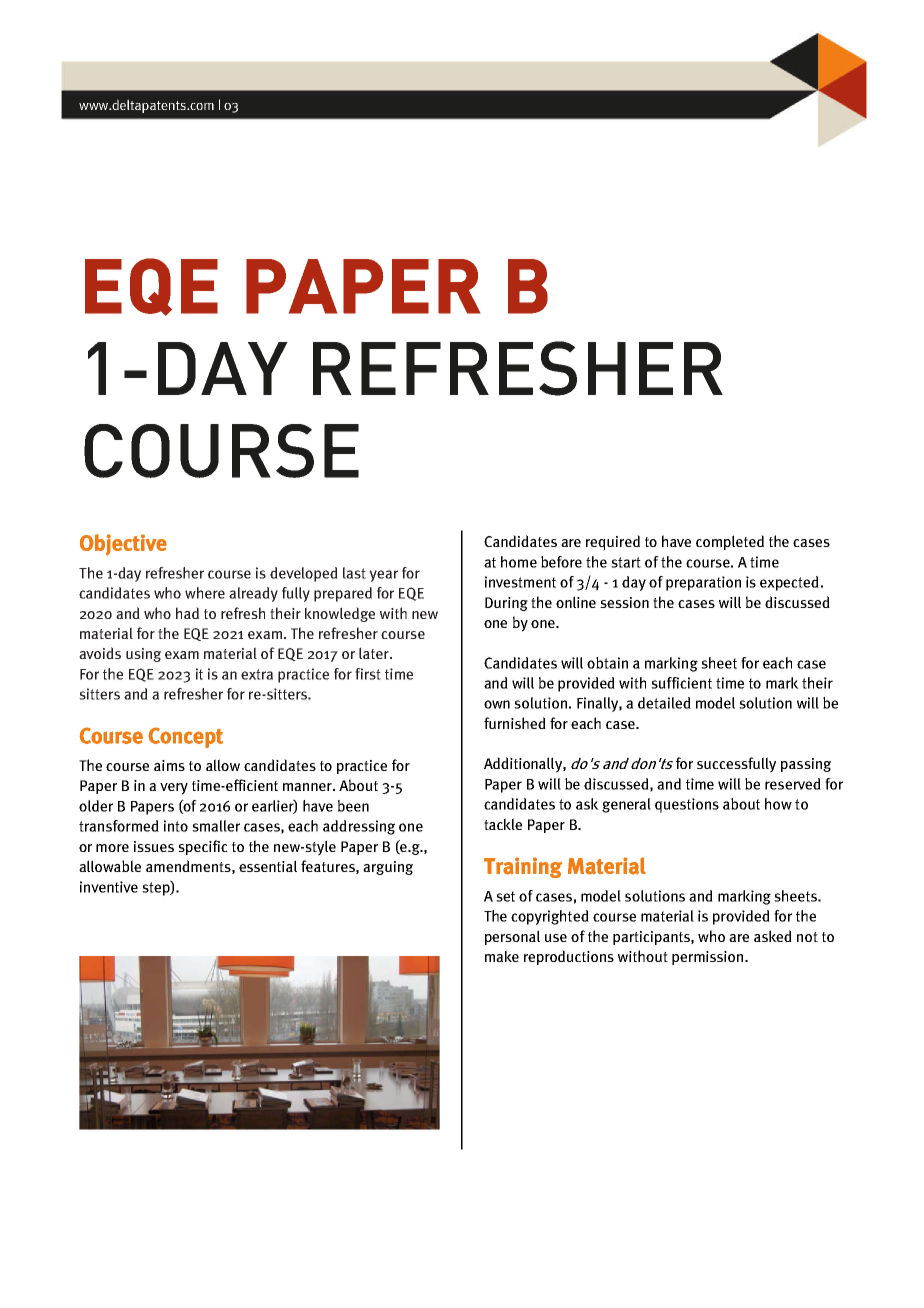 Image resolution: width=924 pixels, height=1308 pixels. Describe the element at coordinates (687, 805) in the document. I see `questions` at that location.
